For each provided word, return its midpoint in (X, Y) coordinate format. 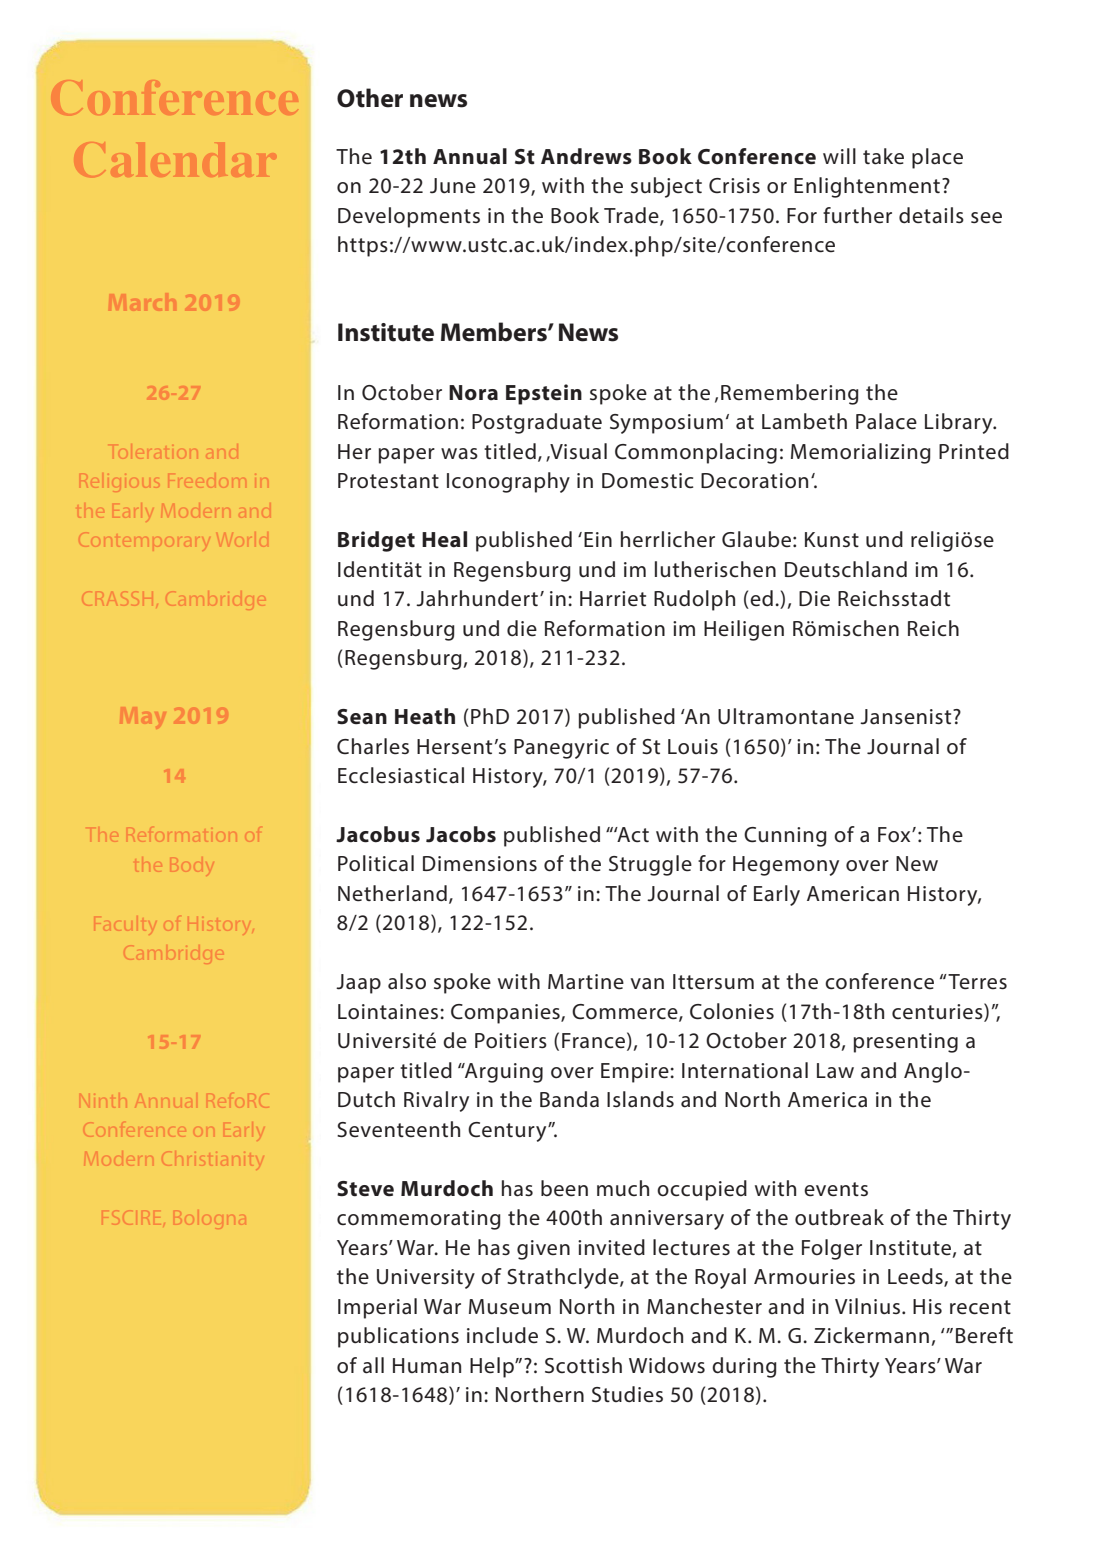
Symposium (666, 424)
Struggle (650, 865)
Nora (473, 393)
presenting (906, 1043)
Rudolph (694, 600)
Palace (886, 421)
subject (666, 187)
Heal (444, 539)
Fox (895, 835)
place (937, 158)
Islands (640, 1099)
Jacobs (461, 834)
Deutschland (846, 569)
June (453, 186)
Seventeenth (398, 1129)
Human (427, 1366)
